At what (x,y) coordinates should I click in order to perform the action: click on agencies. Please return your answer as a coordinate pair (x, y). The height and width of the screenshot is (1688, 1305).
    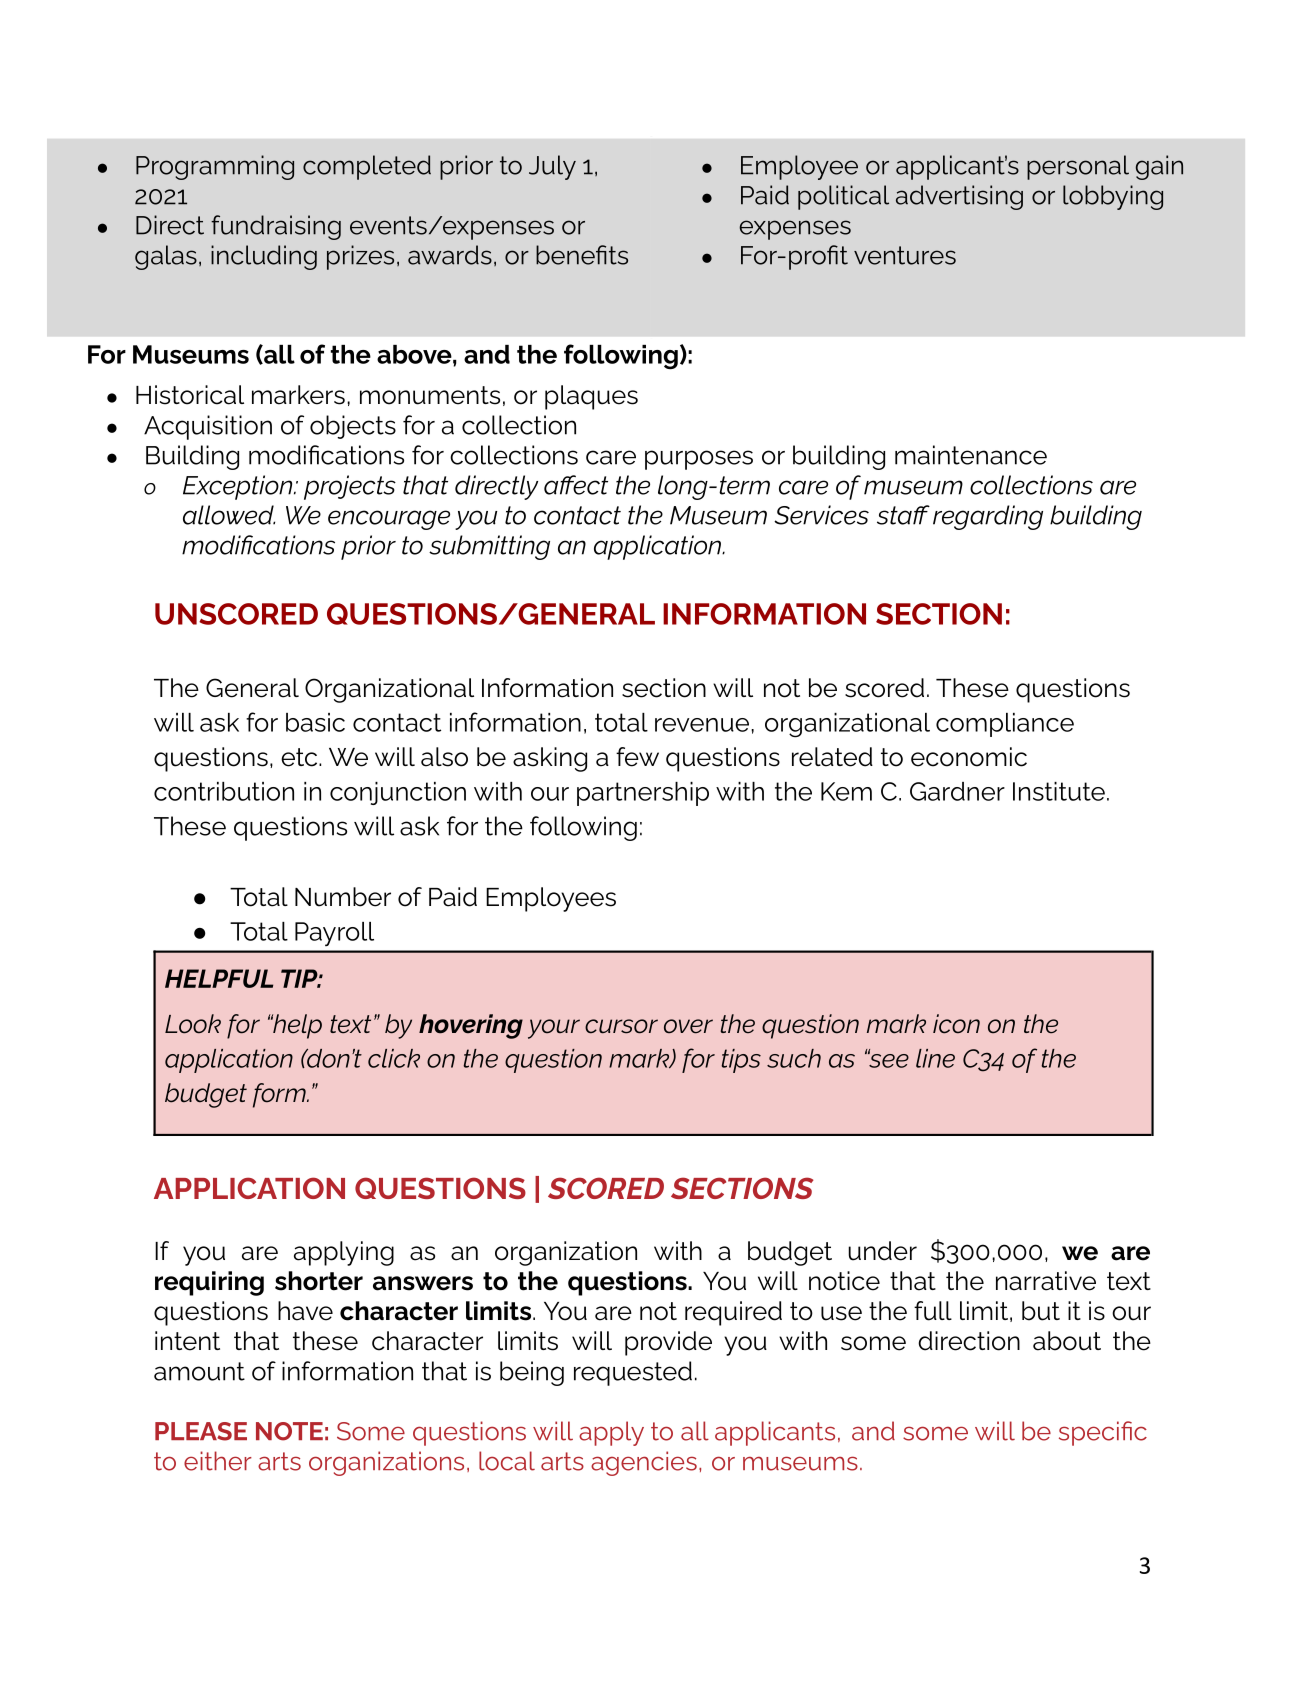
    Looking at the image, I should click on (644, 1463).
